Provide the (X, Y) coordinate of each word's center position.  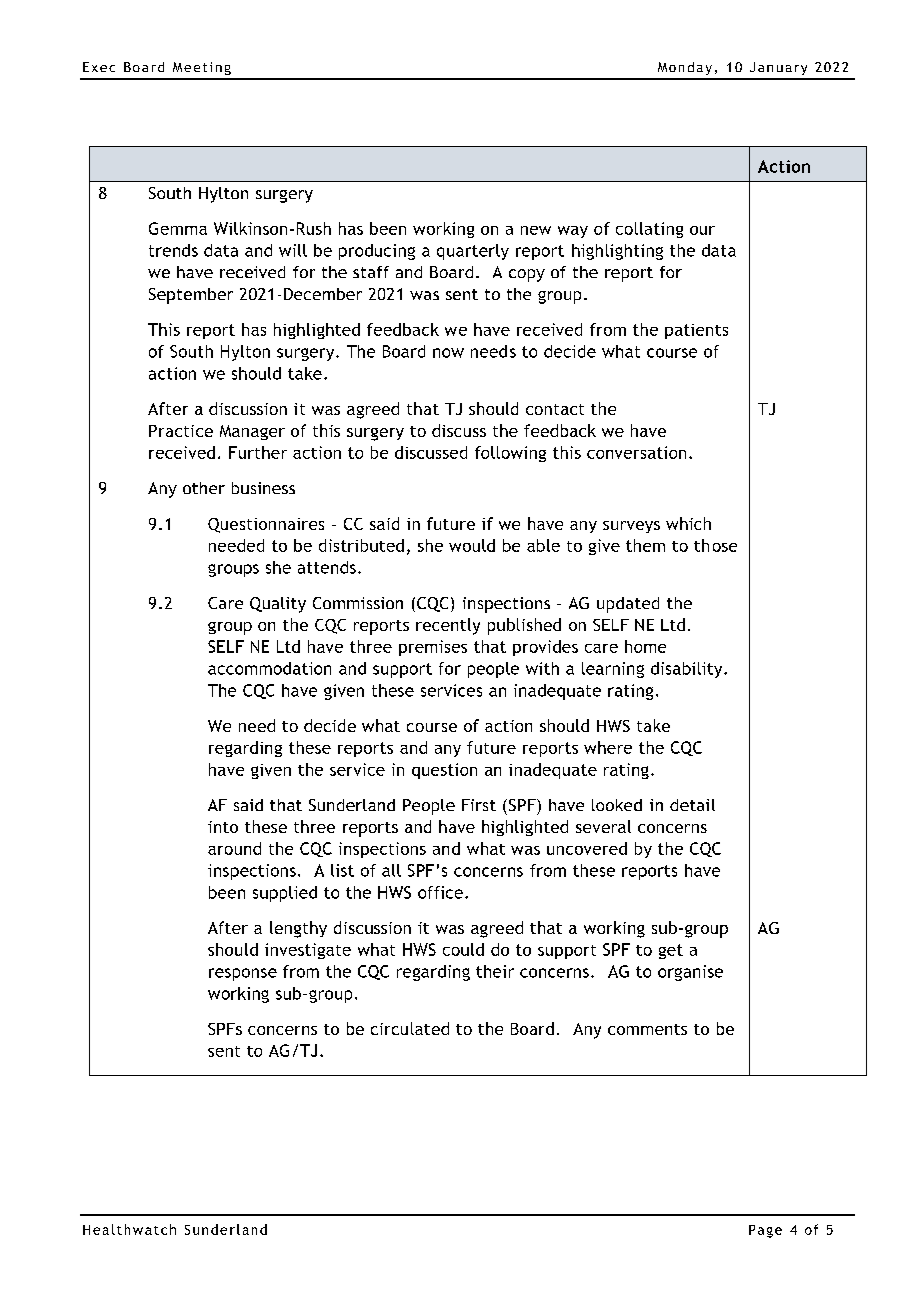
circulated (410, 1028)
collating (649, 230)
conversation (636, 452)
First (479, 805)
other (204, 488)
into (223, 827)
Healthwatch (129, 1229)
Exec (99, 67)
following (510, 454)
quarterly (473, 252)
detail (692, 805)
